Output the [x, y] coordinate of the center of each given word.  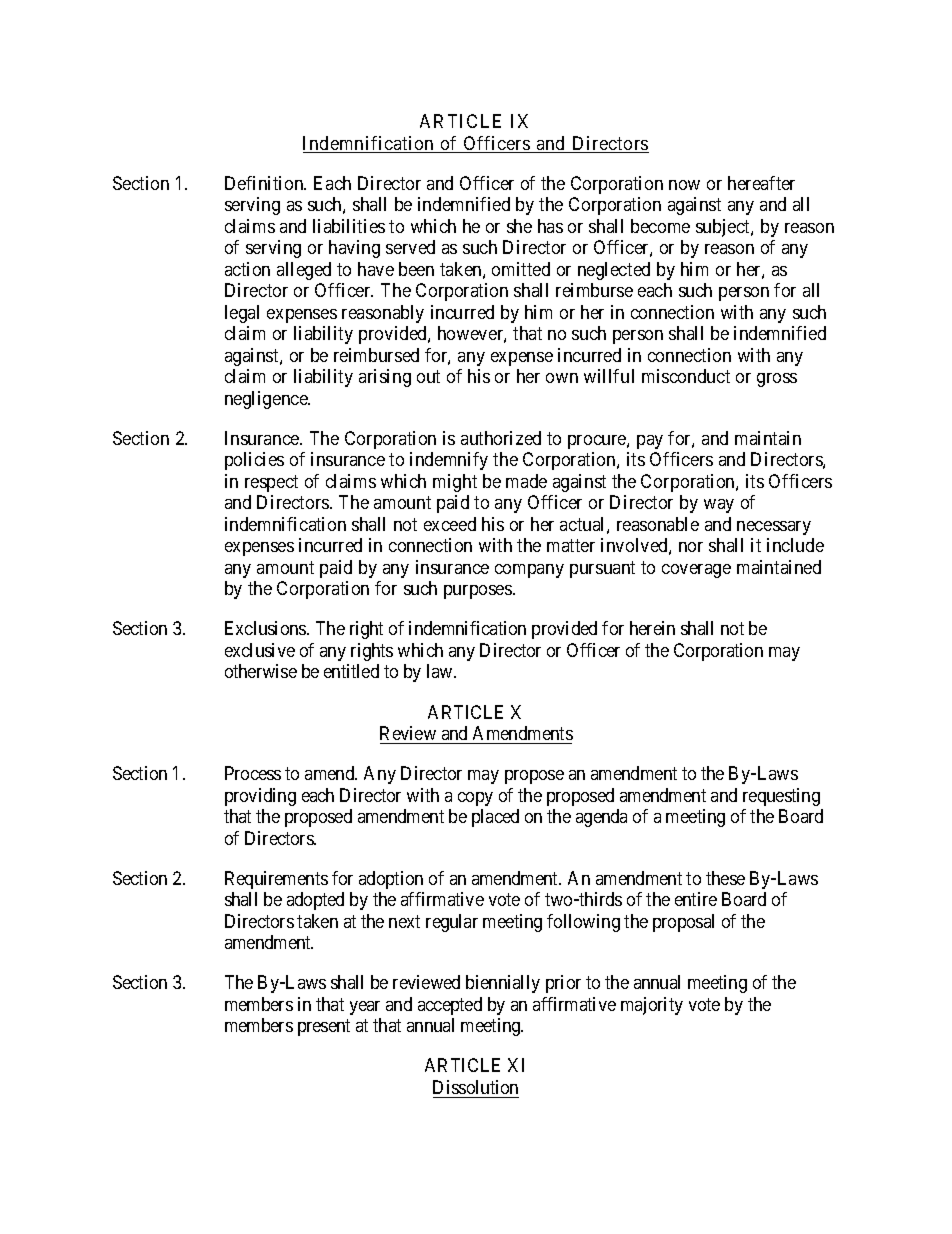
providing [260, 797]
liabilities [349, 226]
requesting [781, 797]
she [519, 226]
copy [475, 799]
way [719, 506]
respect [271, 483]
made [526, 481]
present [324, 1028]
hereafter [761, 183]
